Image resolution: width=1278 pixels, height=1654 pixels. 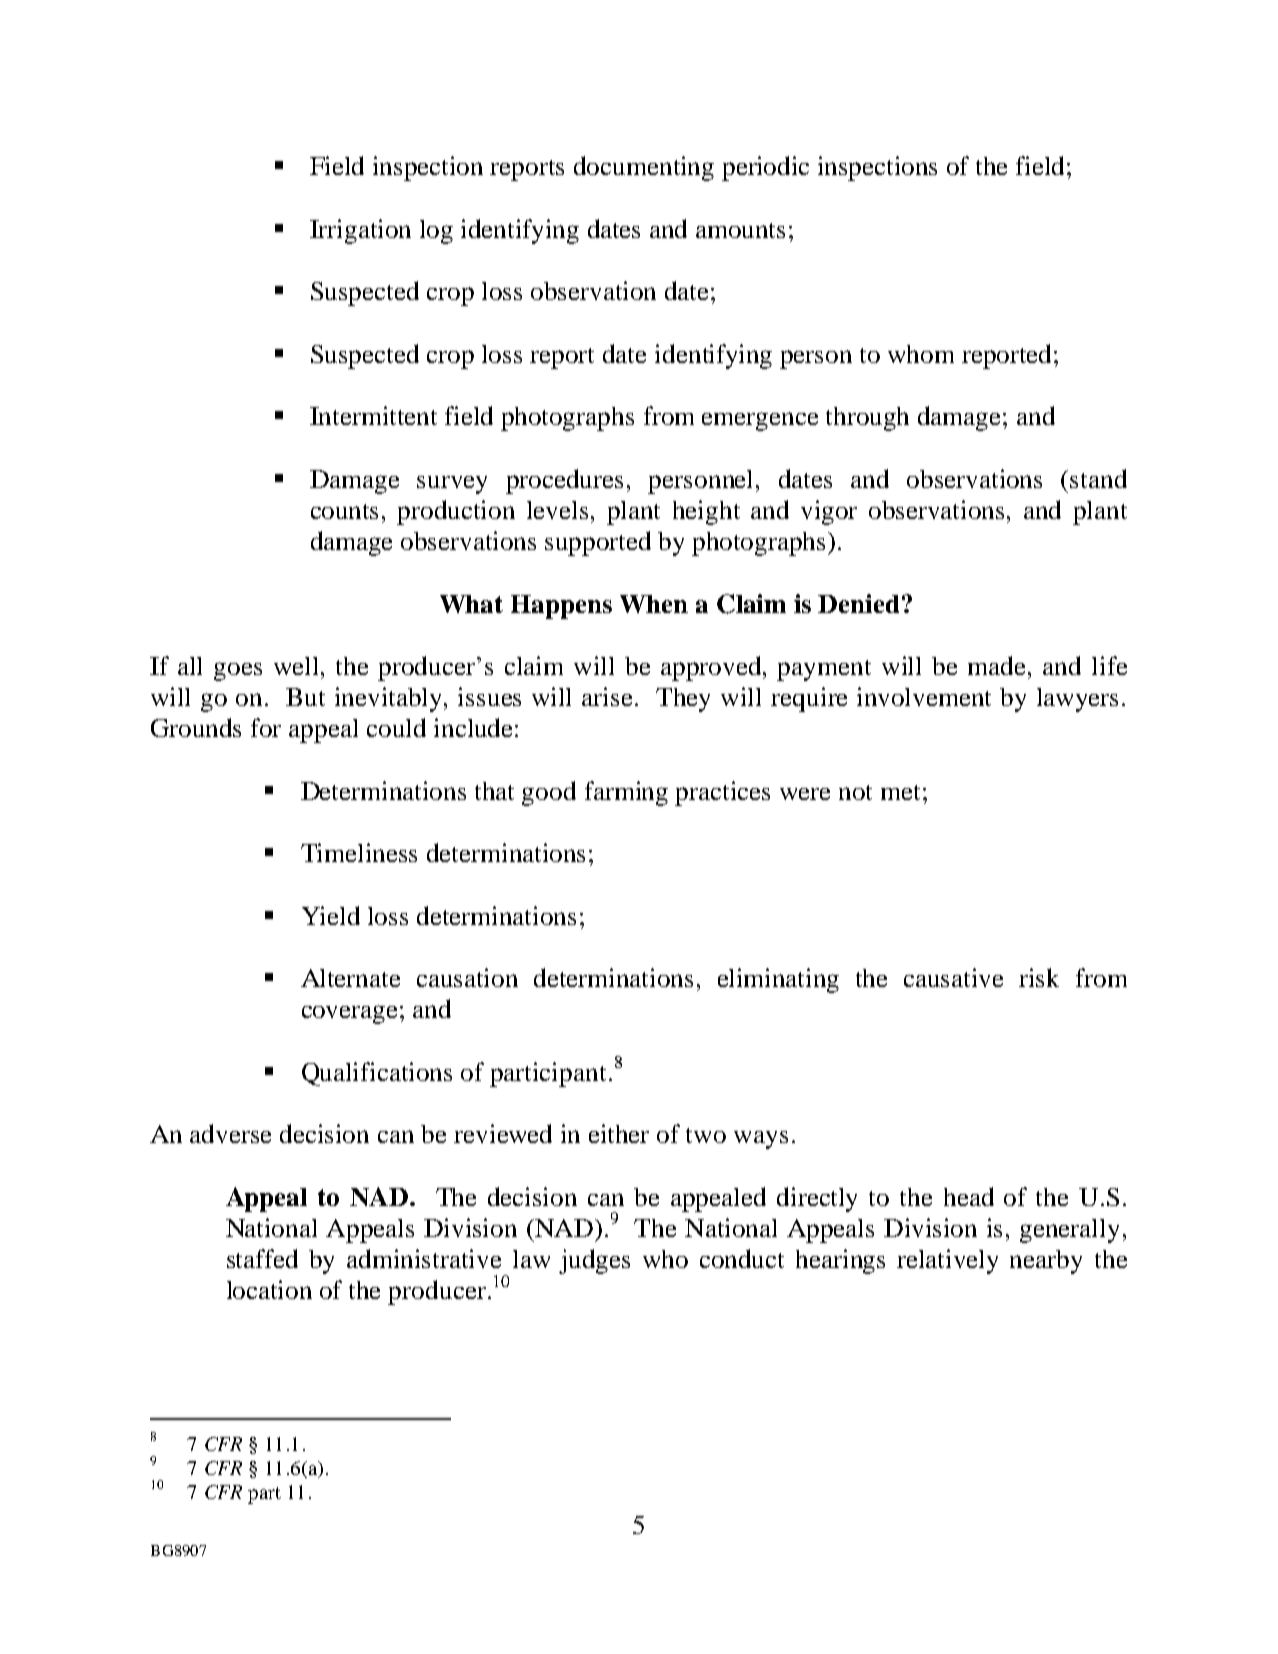 What do you see at coordinates (1039, 977) in the document?
I see `risk` at bounding box center [1039, 977].
